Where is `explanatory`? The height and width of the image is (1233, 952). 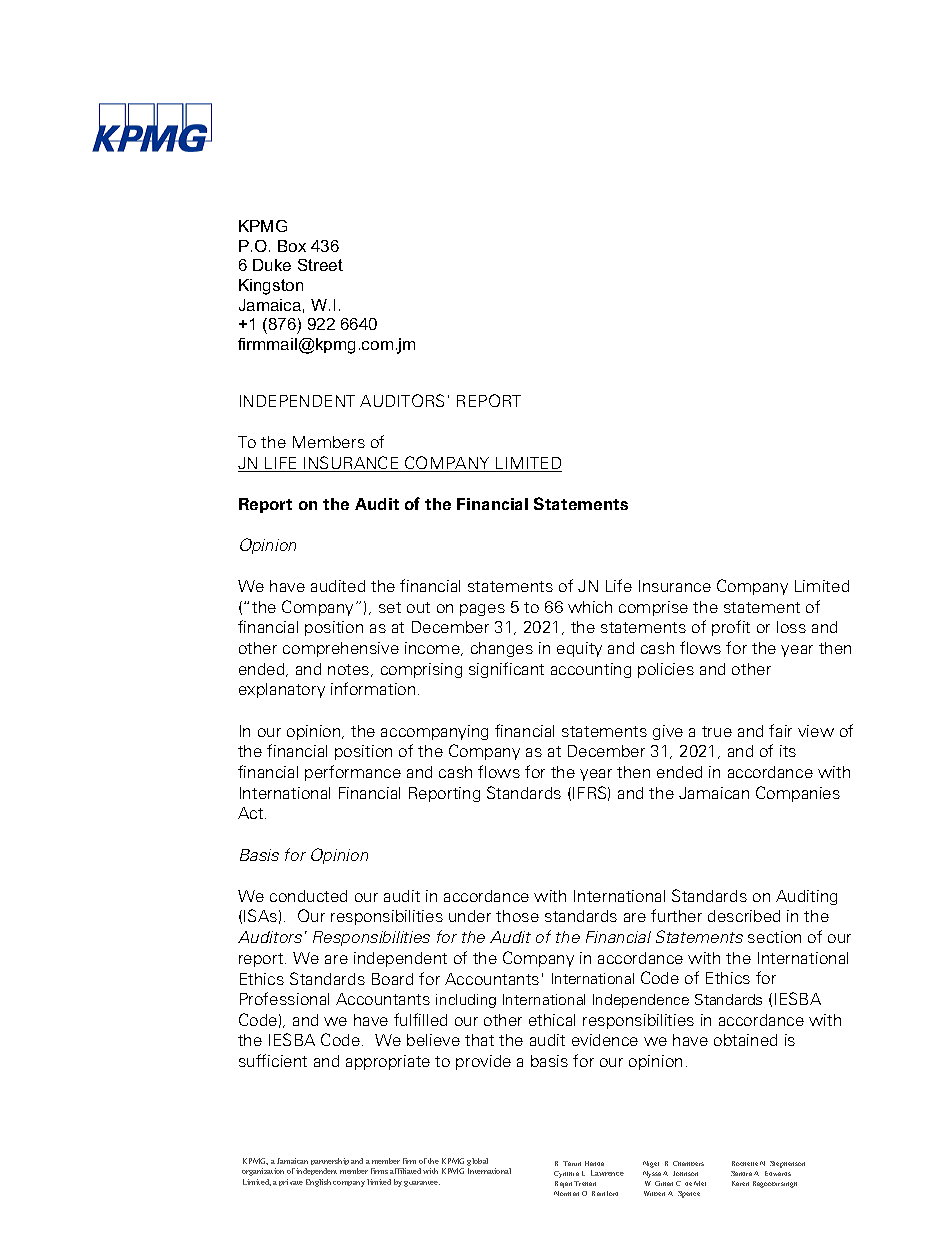 explanatory is located at coordinates (282, 690).
